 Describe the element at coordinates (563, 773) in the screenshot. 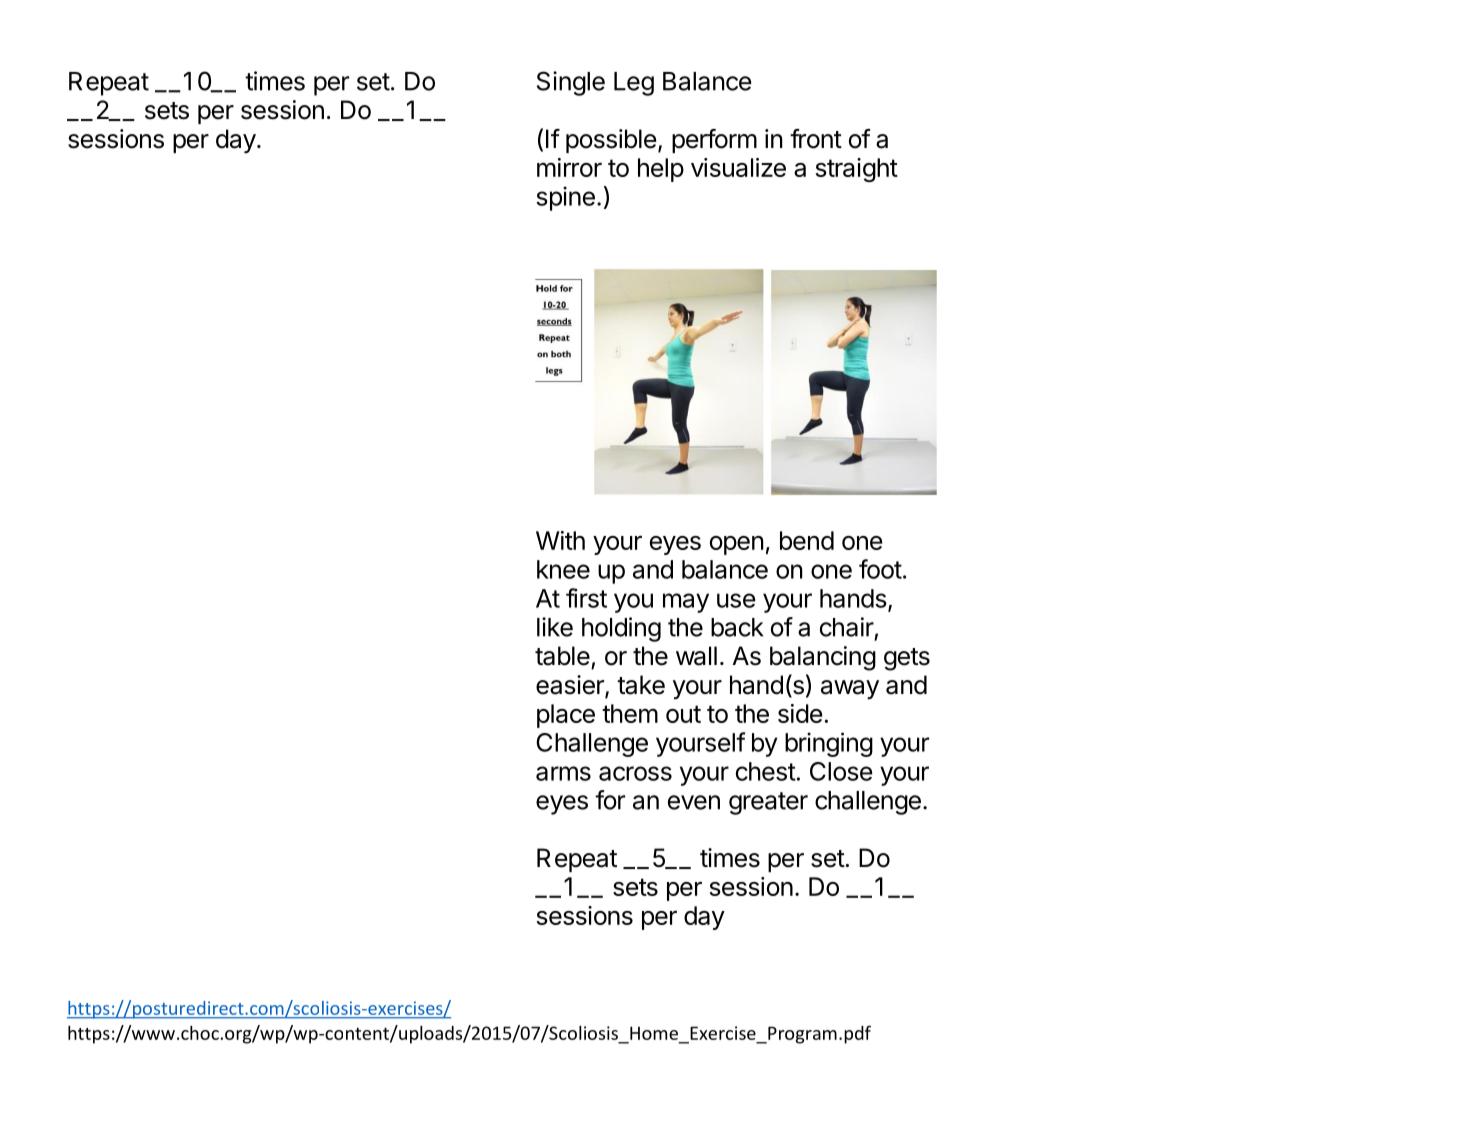

I see `arms` at that location.
